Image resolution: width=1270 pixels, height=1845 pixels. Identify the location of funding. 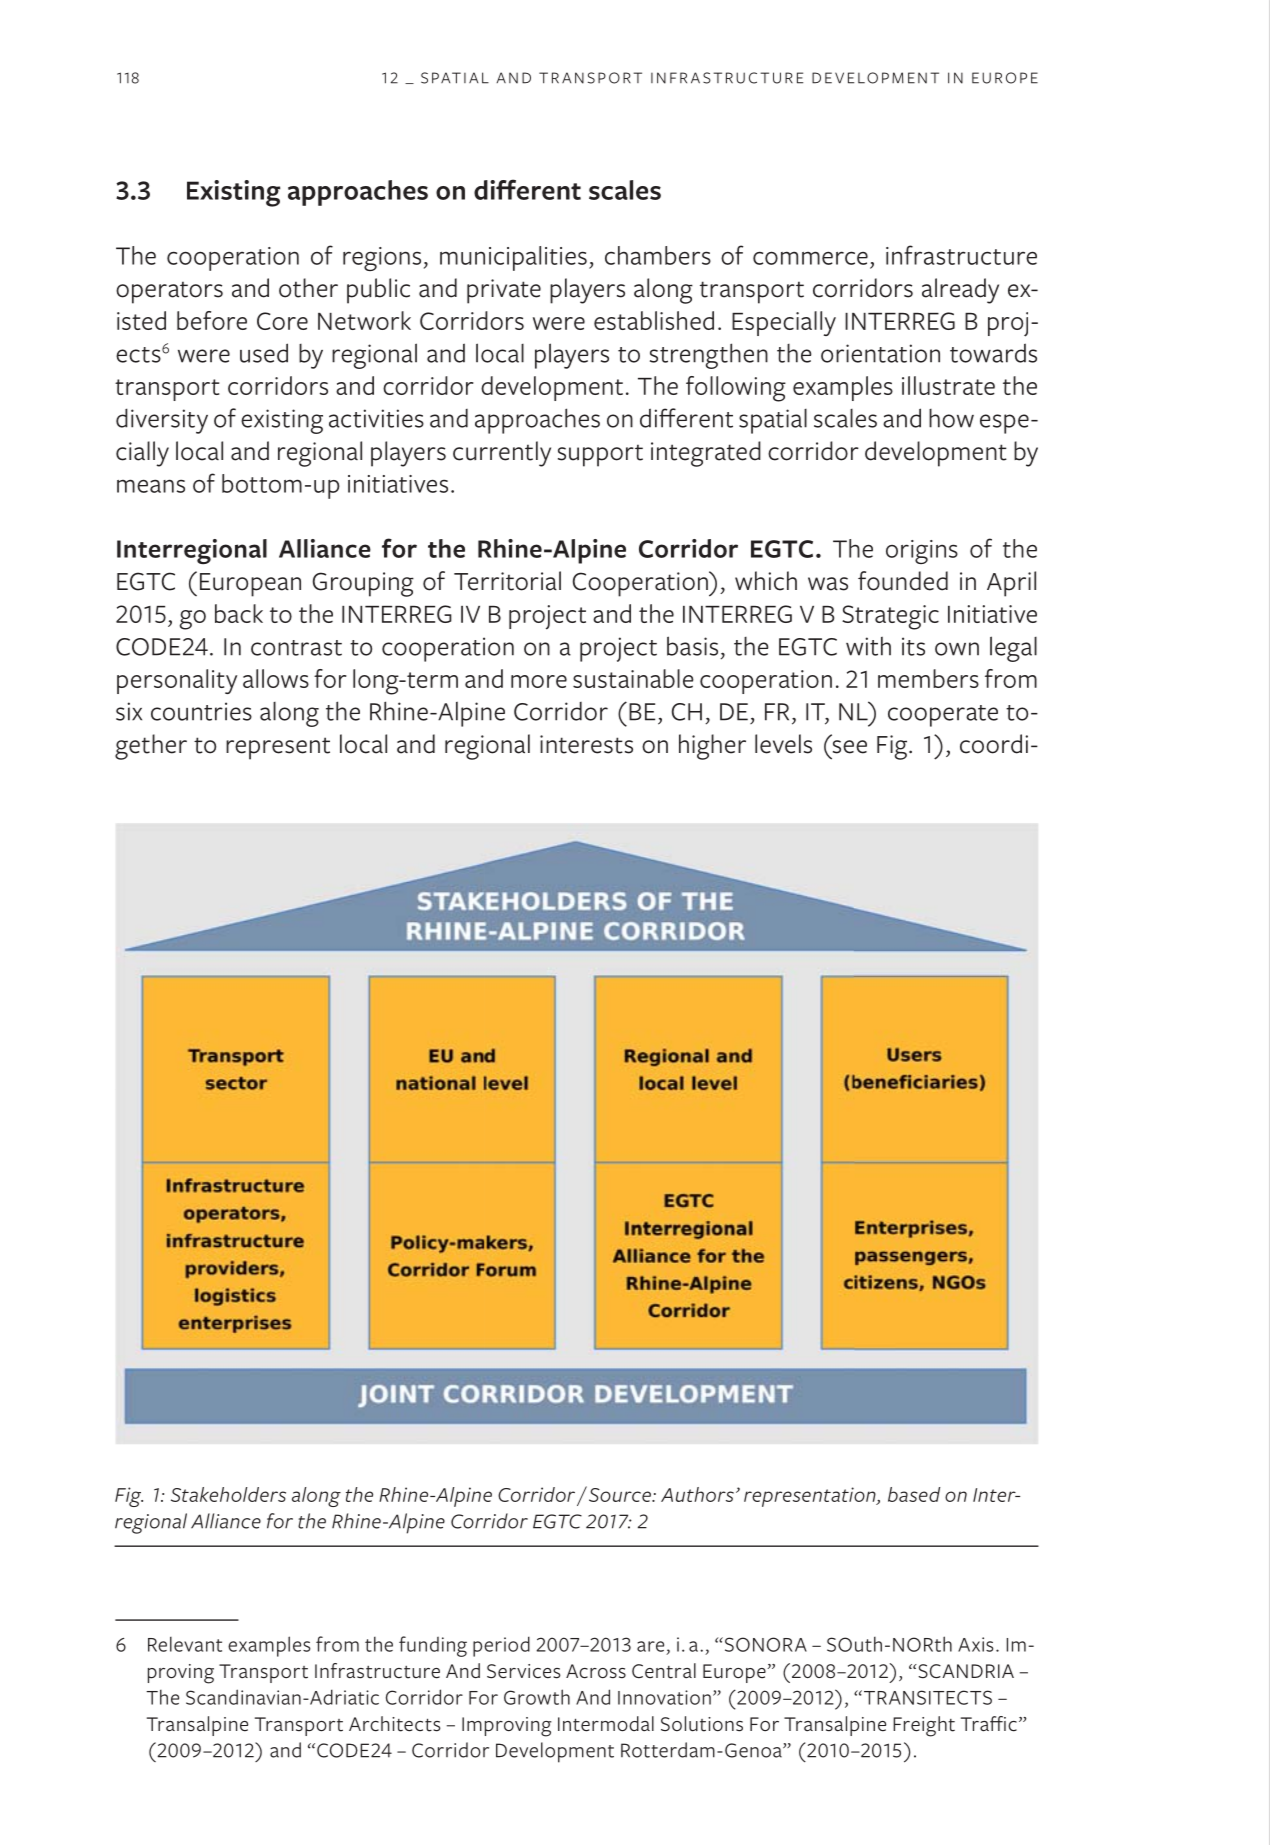
(433, 1646).
